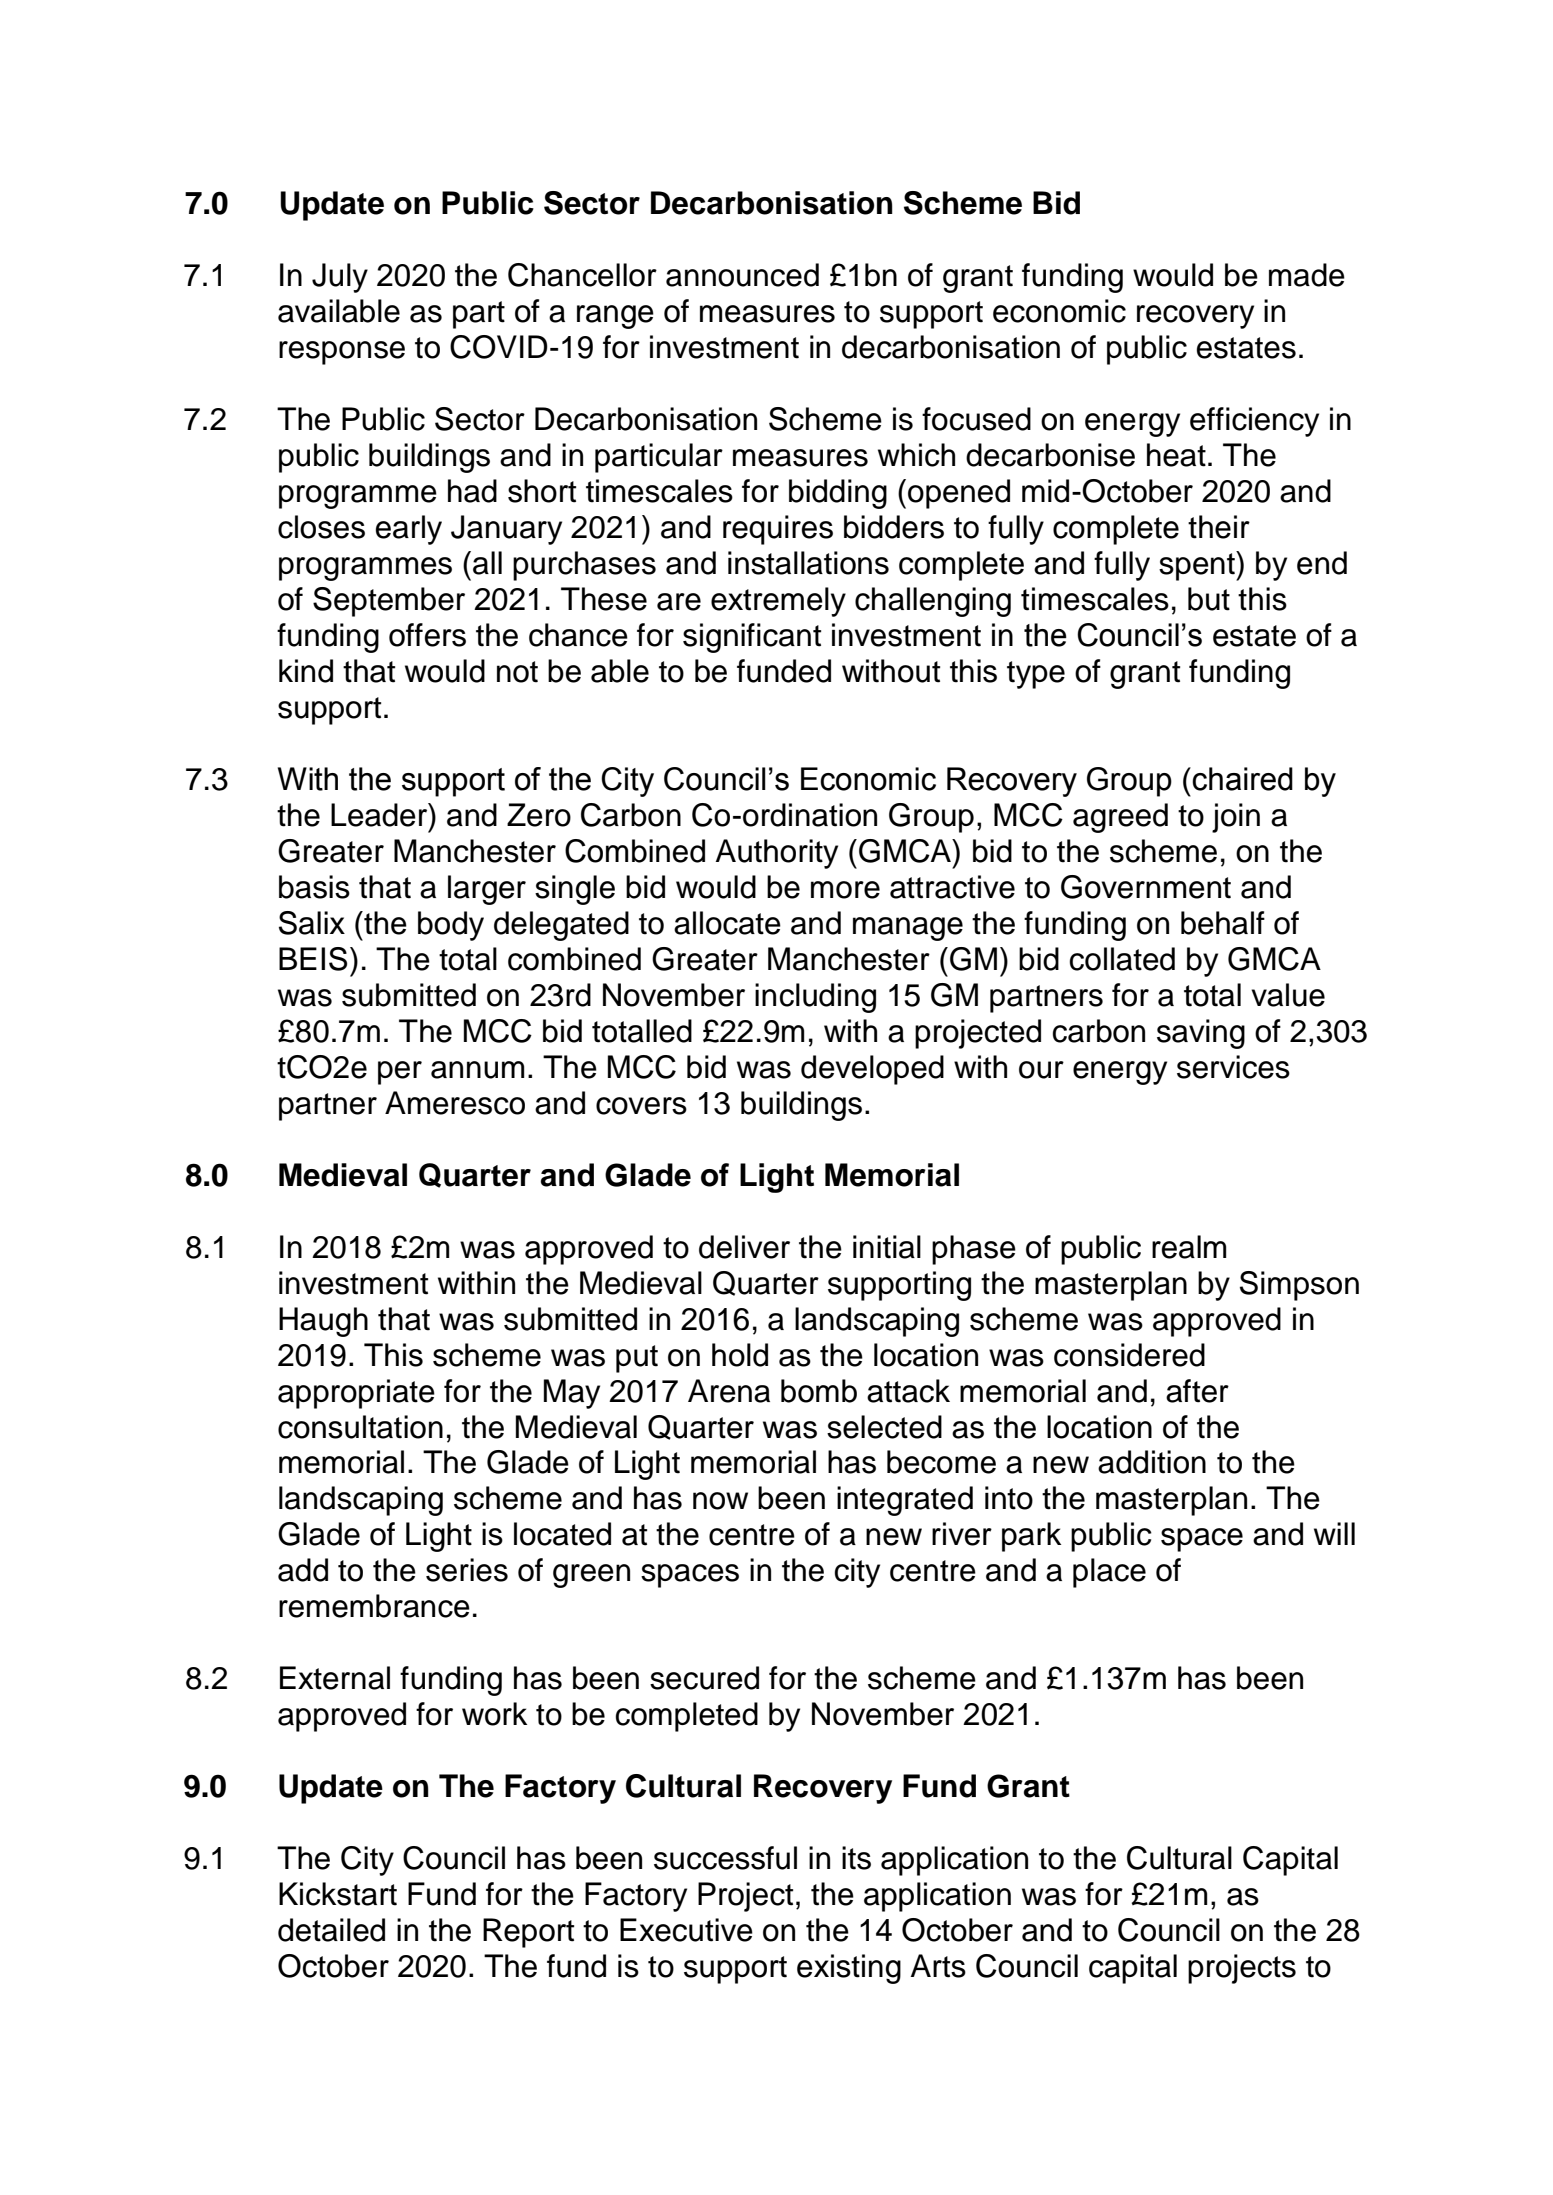  What do you see at coordinates (872, 1070) in the screenshot?
I see `developed` at bounding box center [872, 1070].
